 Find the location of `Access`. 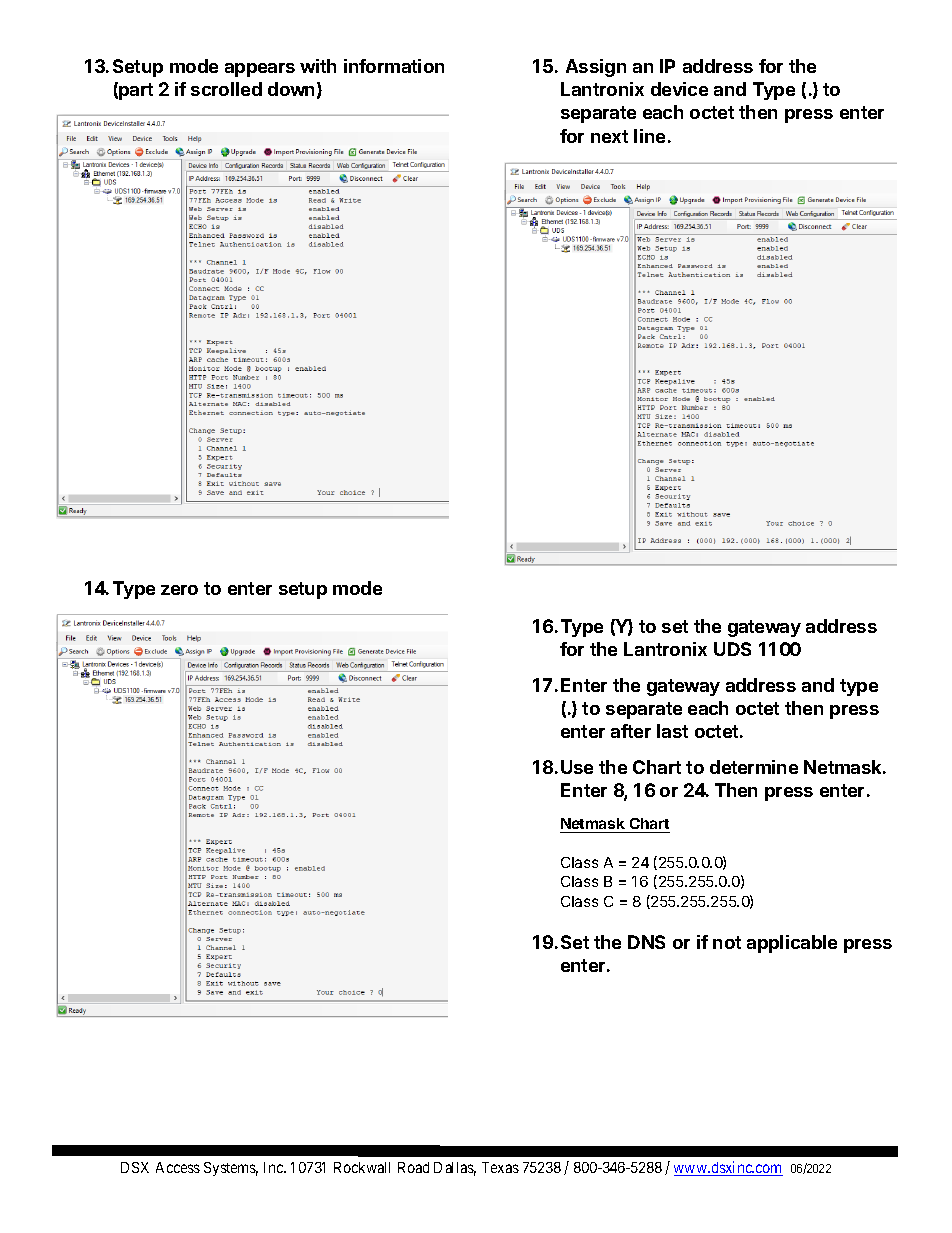

Access is located at coordinates (178, 1167).
